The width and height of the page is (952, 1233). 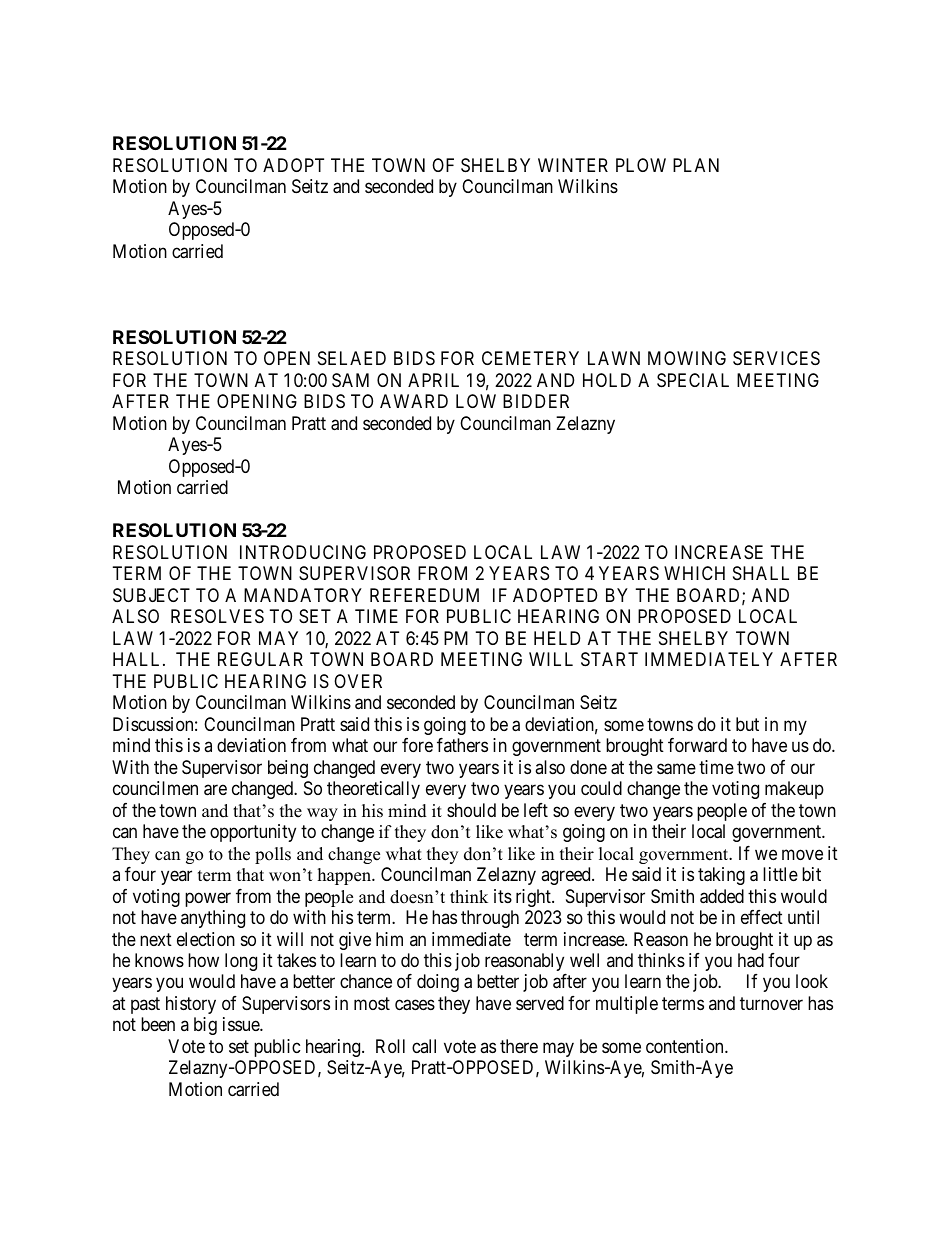 I want to click on WHICH, so click(x=694, y=573).
